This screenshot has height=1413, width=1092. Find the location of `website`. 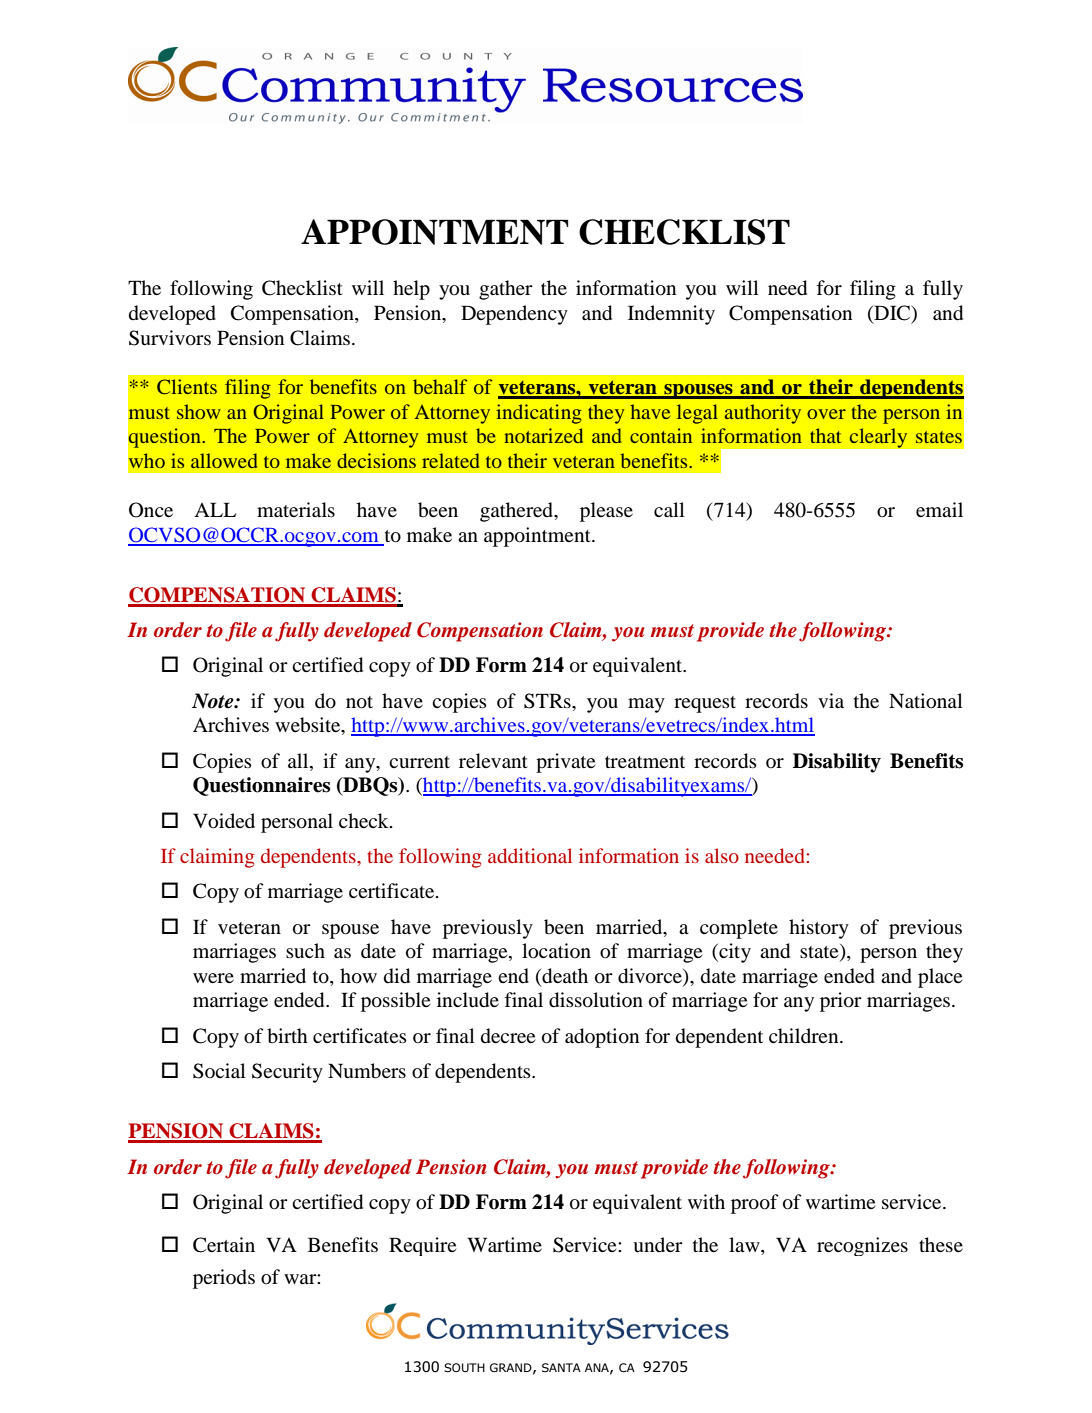

website is located at coordinates (309, 726).
